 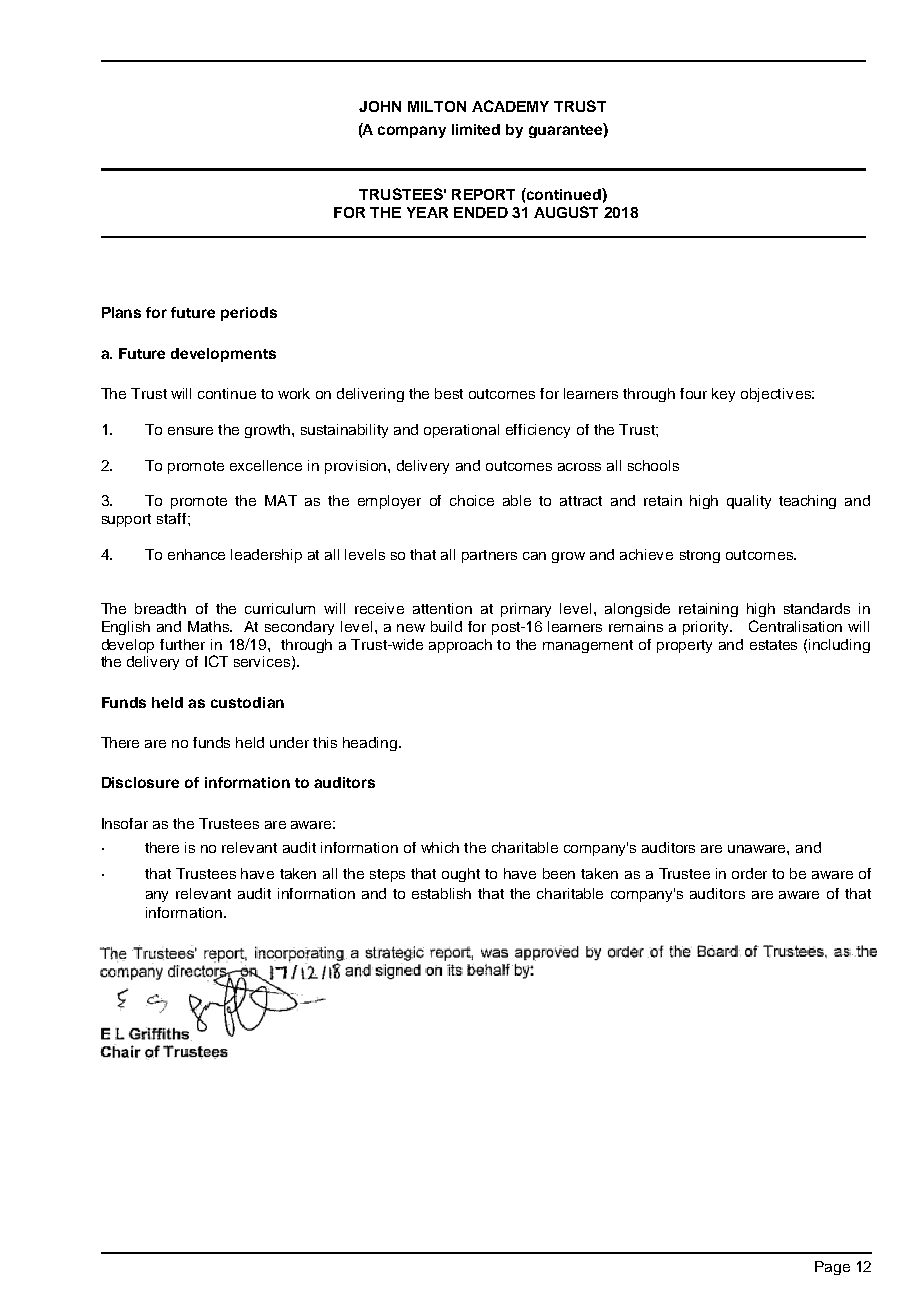 I want to click on estates, so click(x=773, y=645).
